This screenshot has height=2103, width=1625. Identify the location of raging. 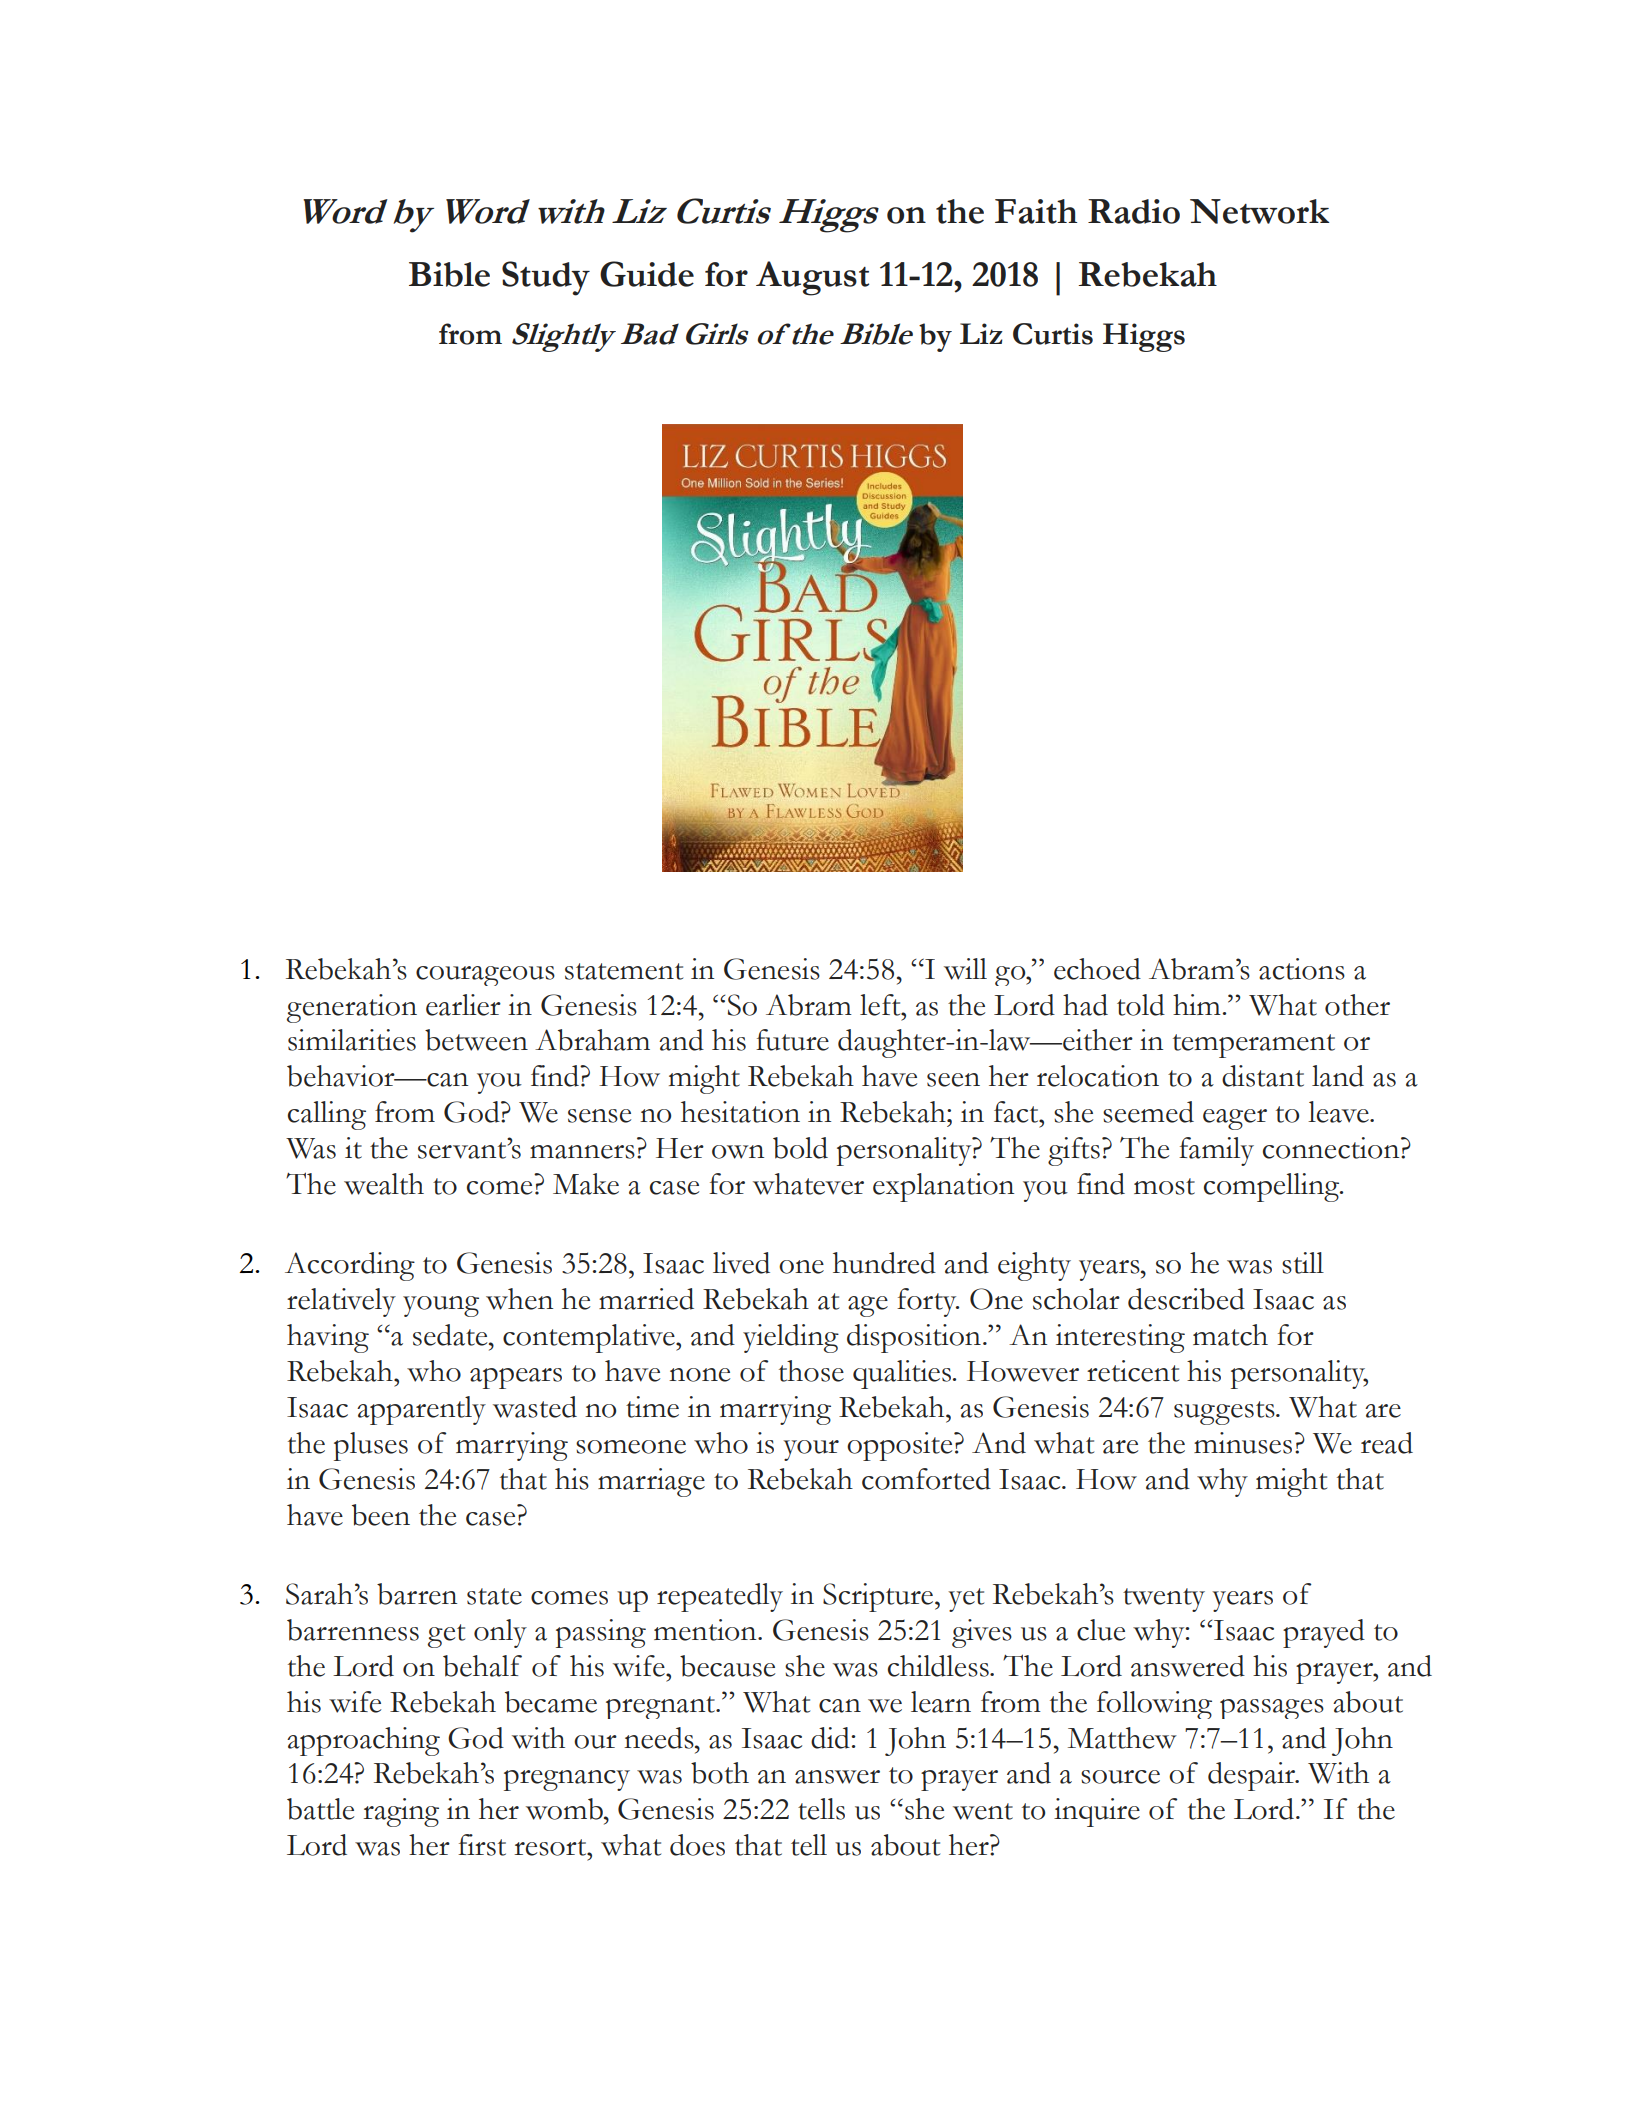
(401, 1812).
